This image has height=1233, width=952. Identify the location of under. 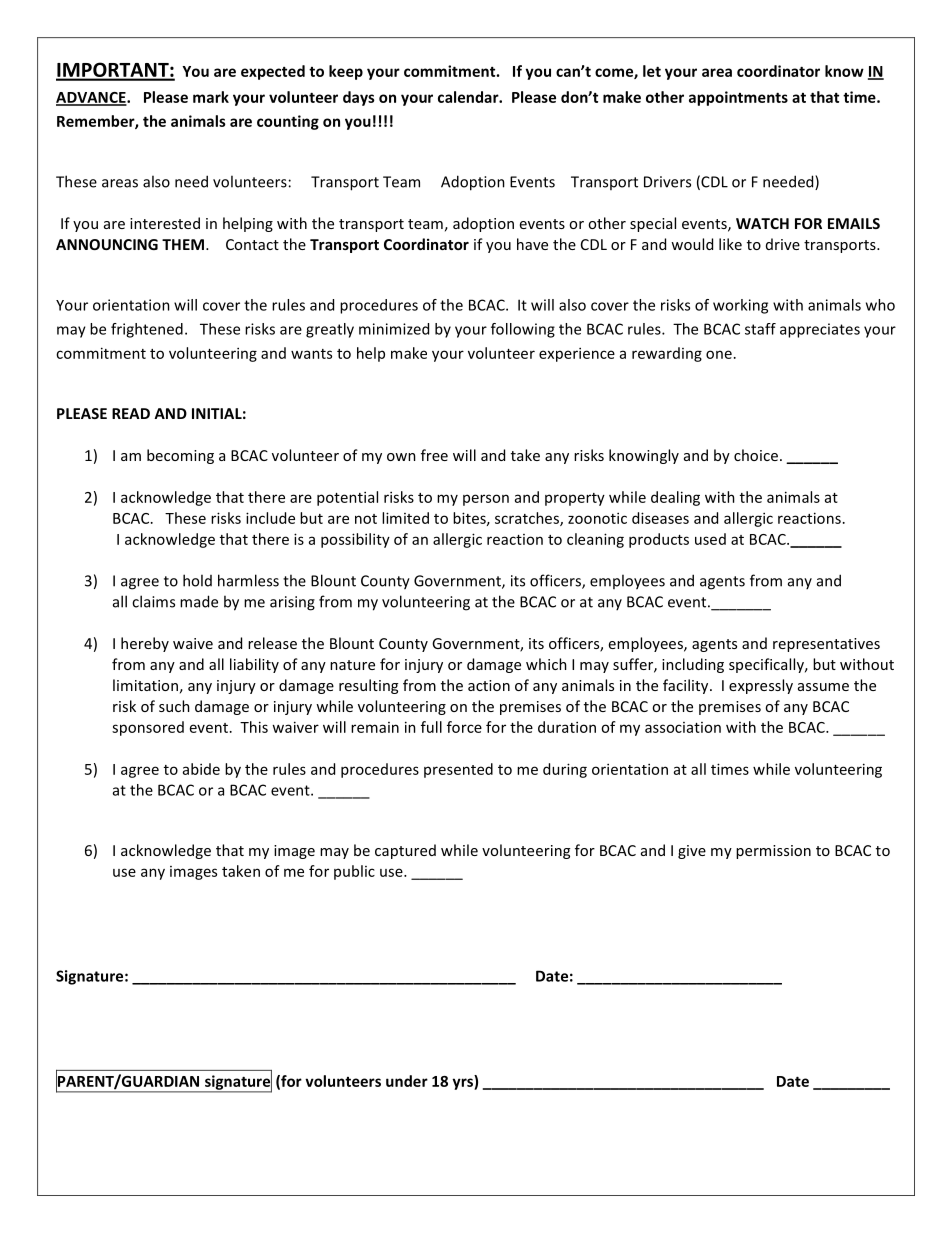
(407, 1081).
